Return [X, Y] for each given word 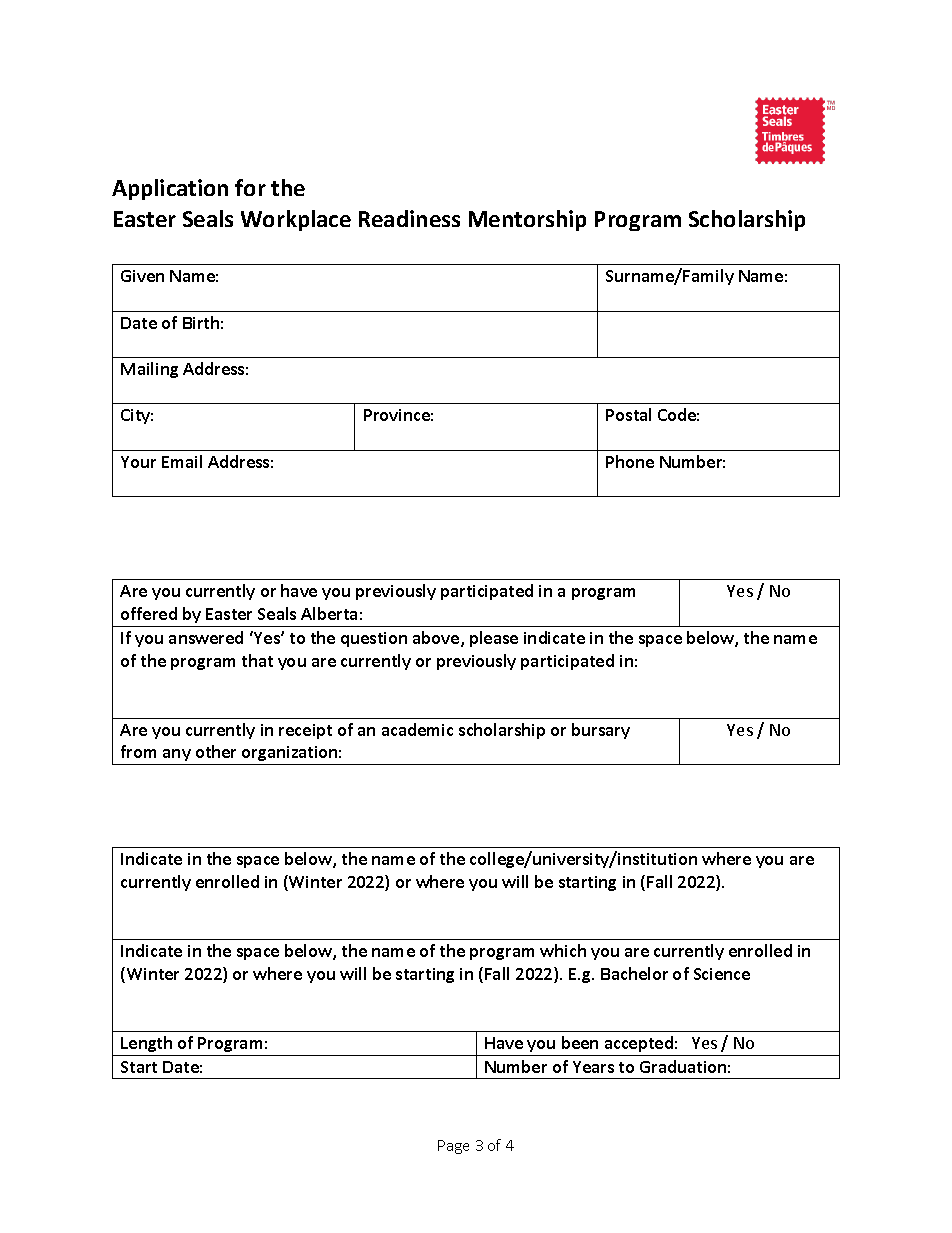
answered [206, 637]
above [437, 639]
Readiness [409, 218]
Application [170, 189]
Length [146, 1044]
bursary [601, 731]
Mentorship [527, 220]
